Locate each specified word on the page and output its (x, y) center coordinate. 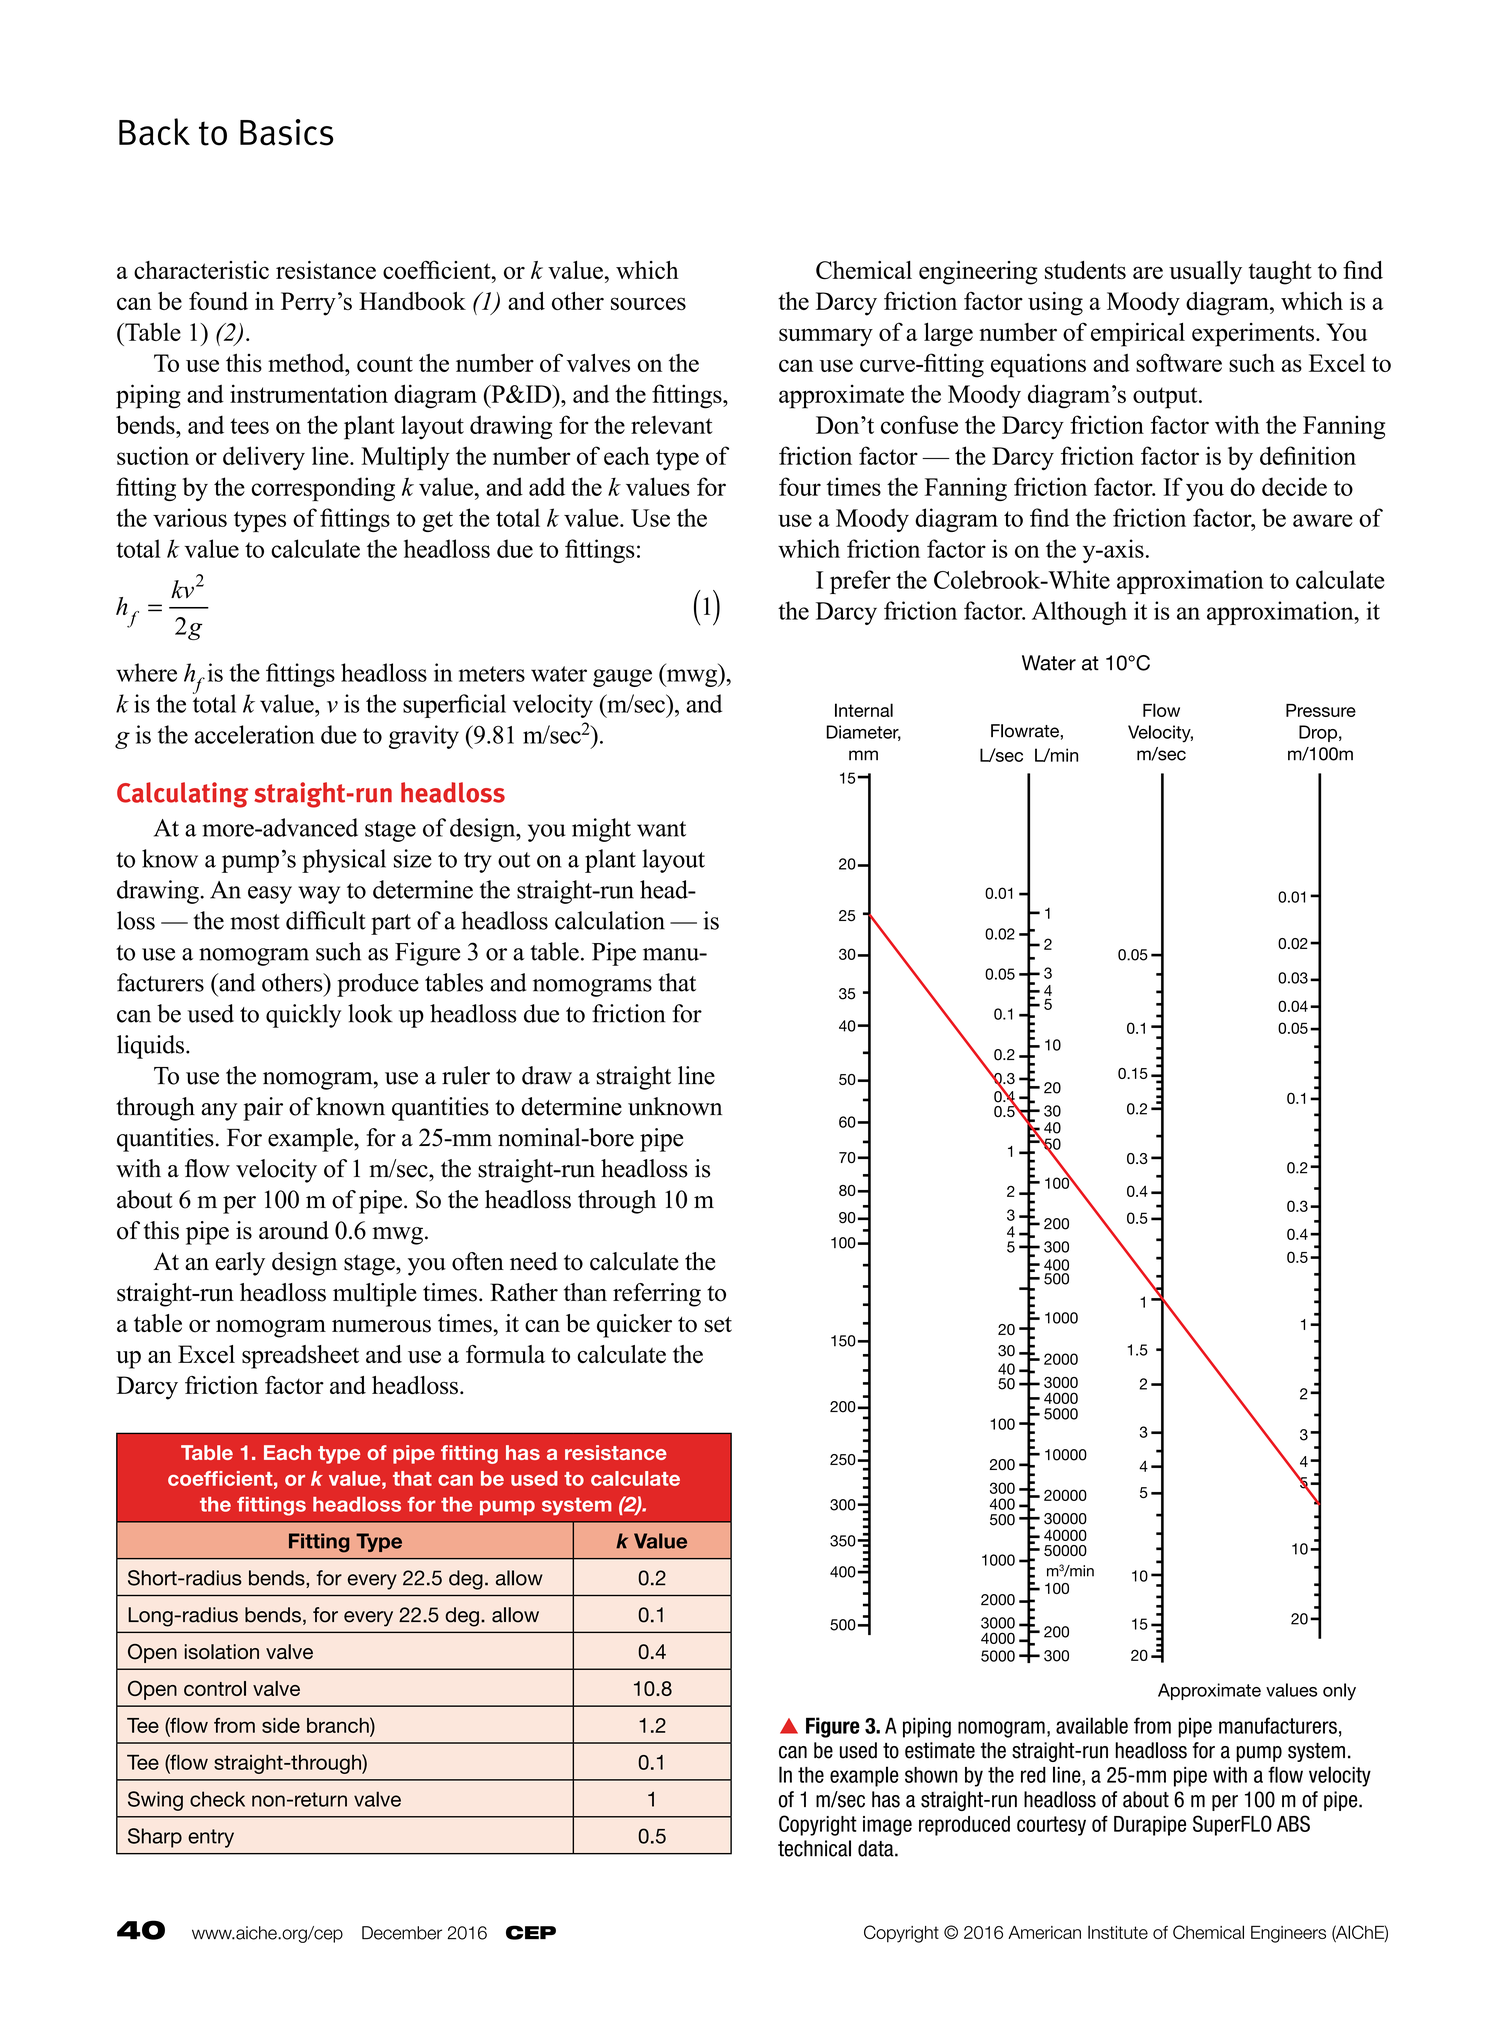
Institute (1118, 1932)
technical (814, 1848)
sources (648, 303)
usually (1205, 273)
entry (211, 1838)
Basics (286, 132)
